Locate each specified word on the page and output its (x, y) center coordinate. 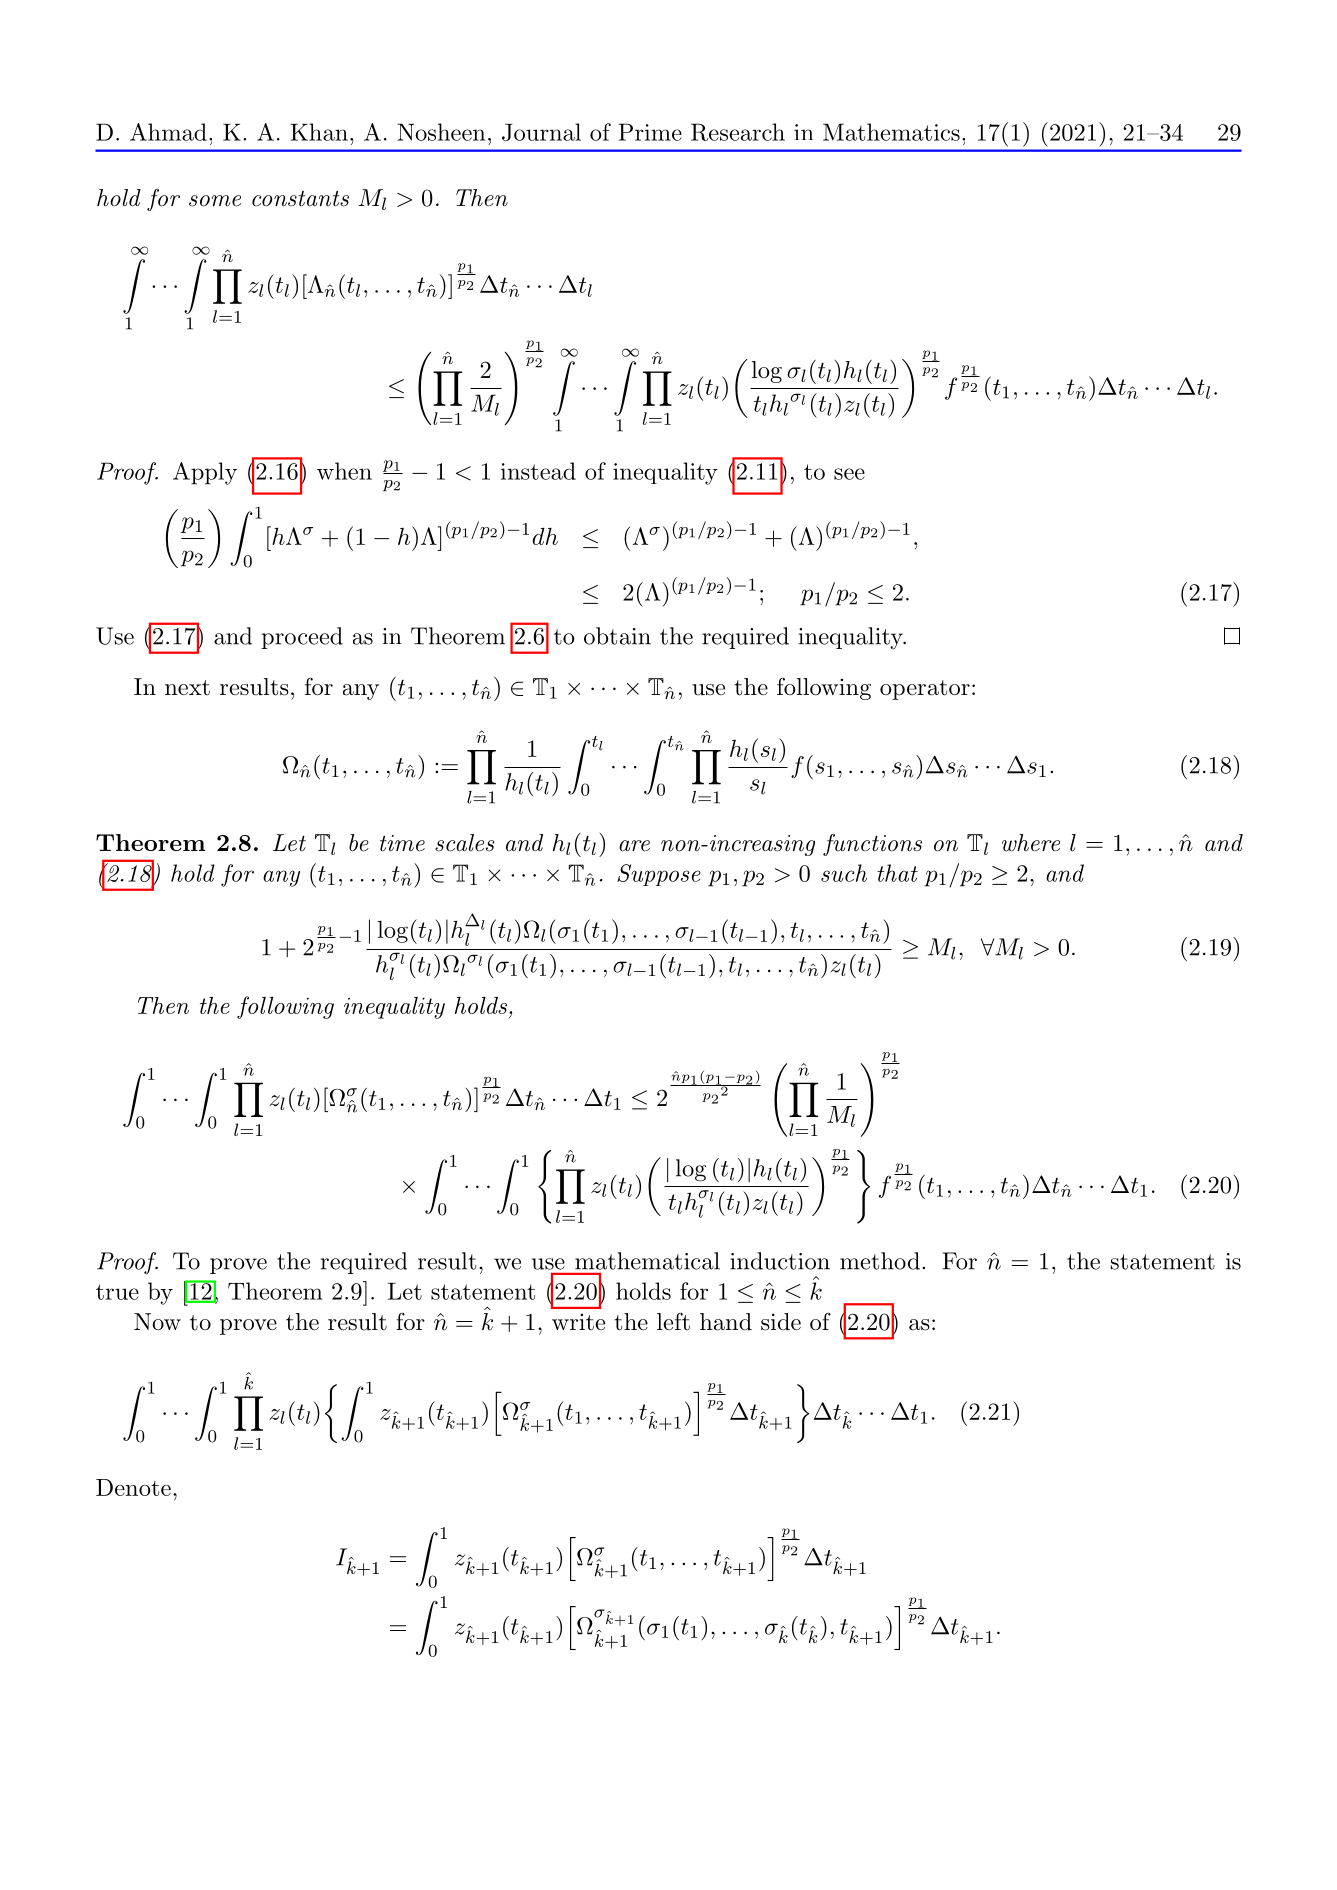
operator (925, 690)
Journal (541, 132)
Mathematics (891, 132)
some (215, 201)
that (897, 873)
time (402, 843)
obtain (617, 636)
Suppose (659, 875)
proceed (302, 638)
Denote (133, 1487)
